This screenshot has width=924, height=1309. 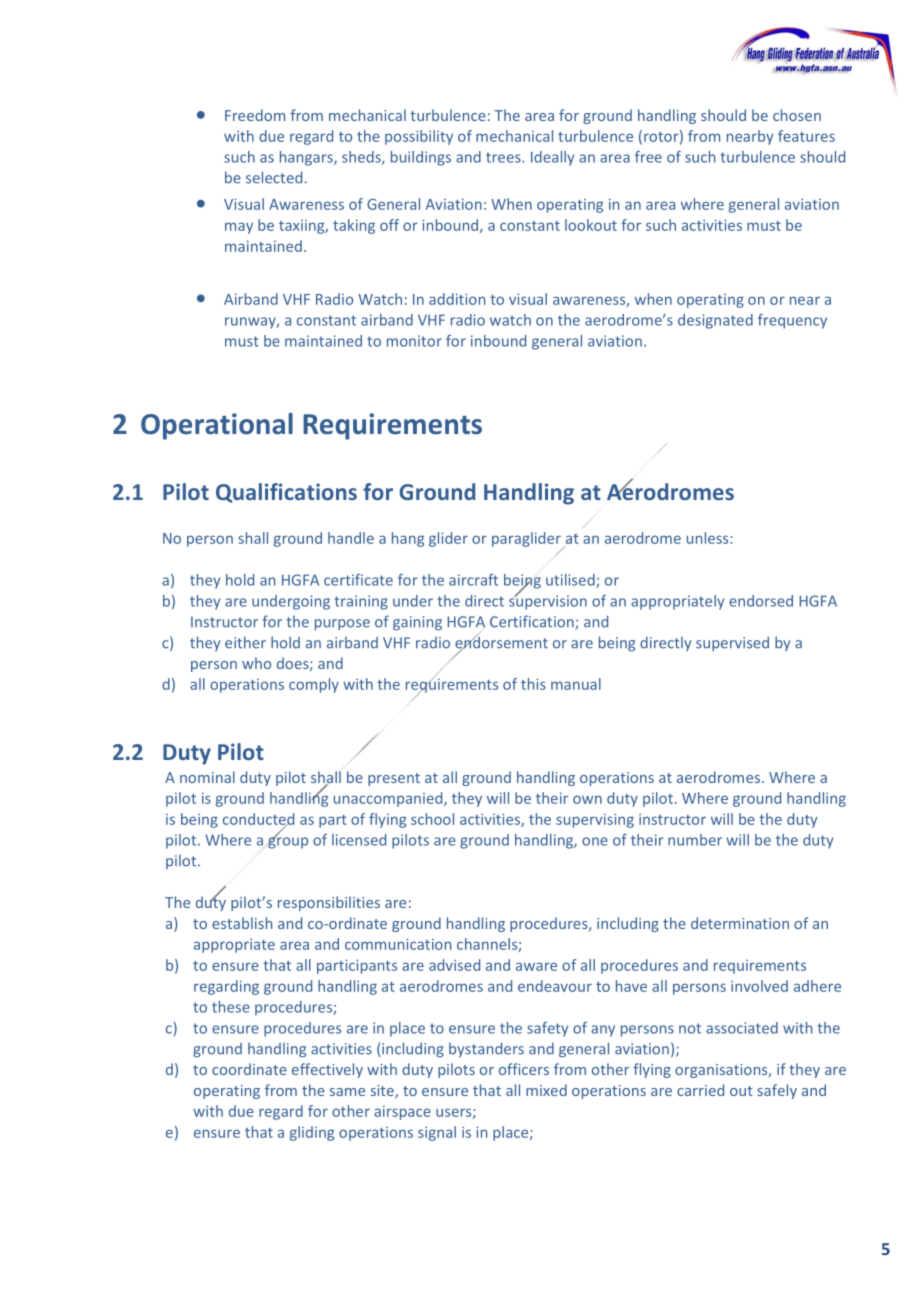 I want to click on trees, so click(x=504, y=157).
